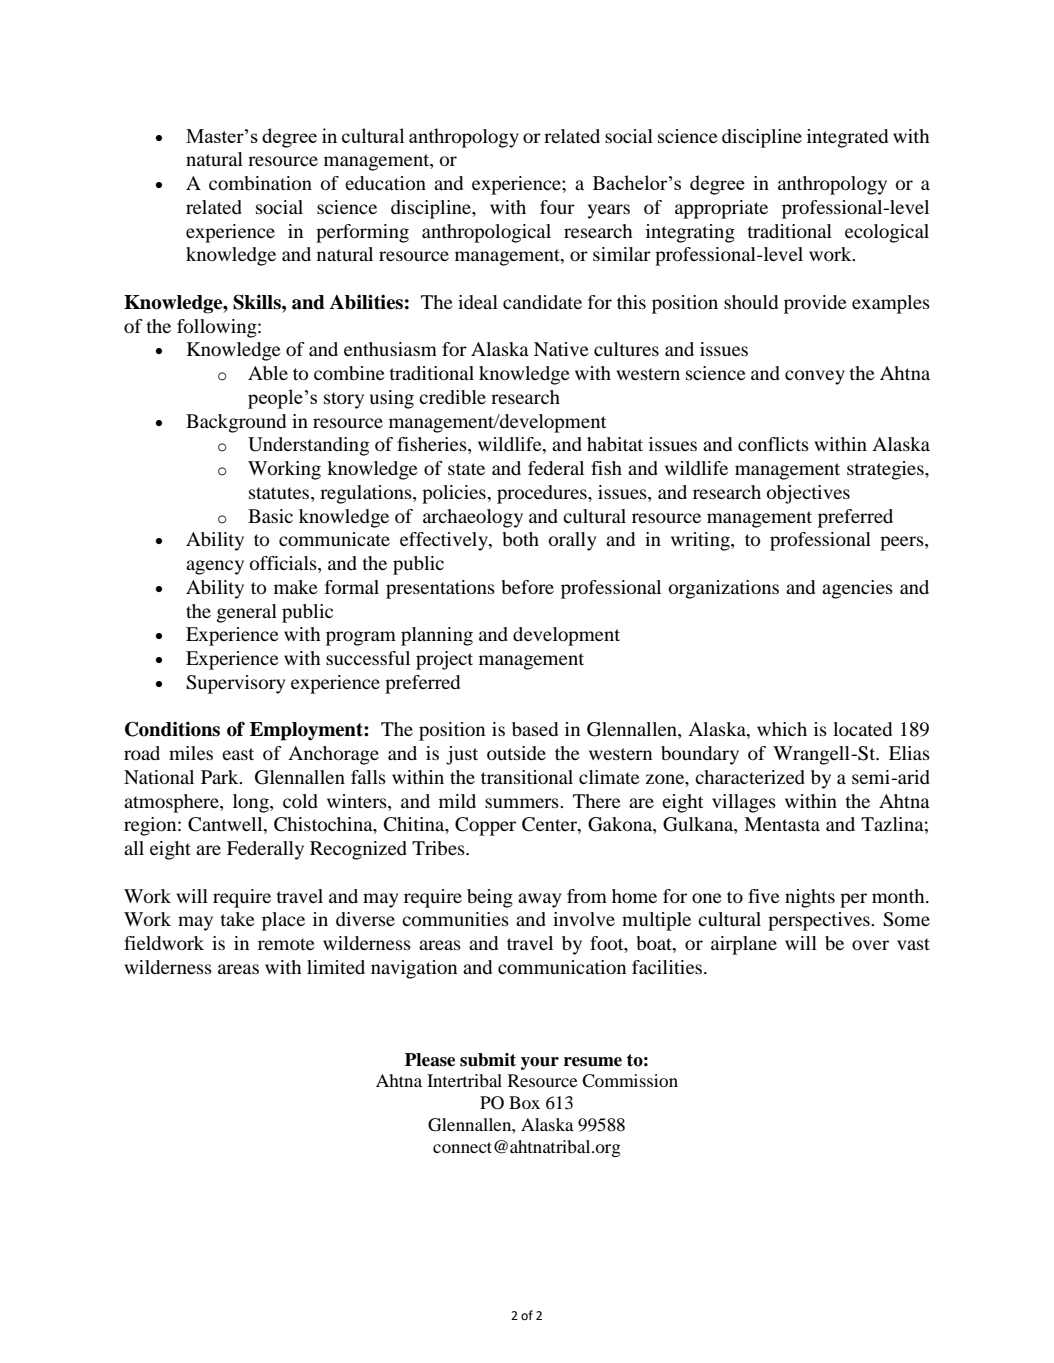  What do you see at coordinates (452, 397) in the document?
I see `credible` at bounding box center [452, 397].
